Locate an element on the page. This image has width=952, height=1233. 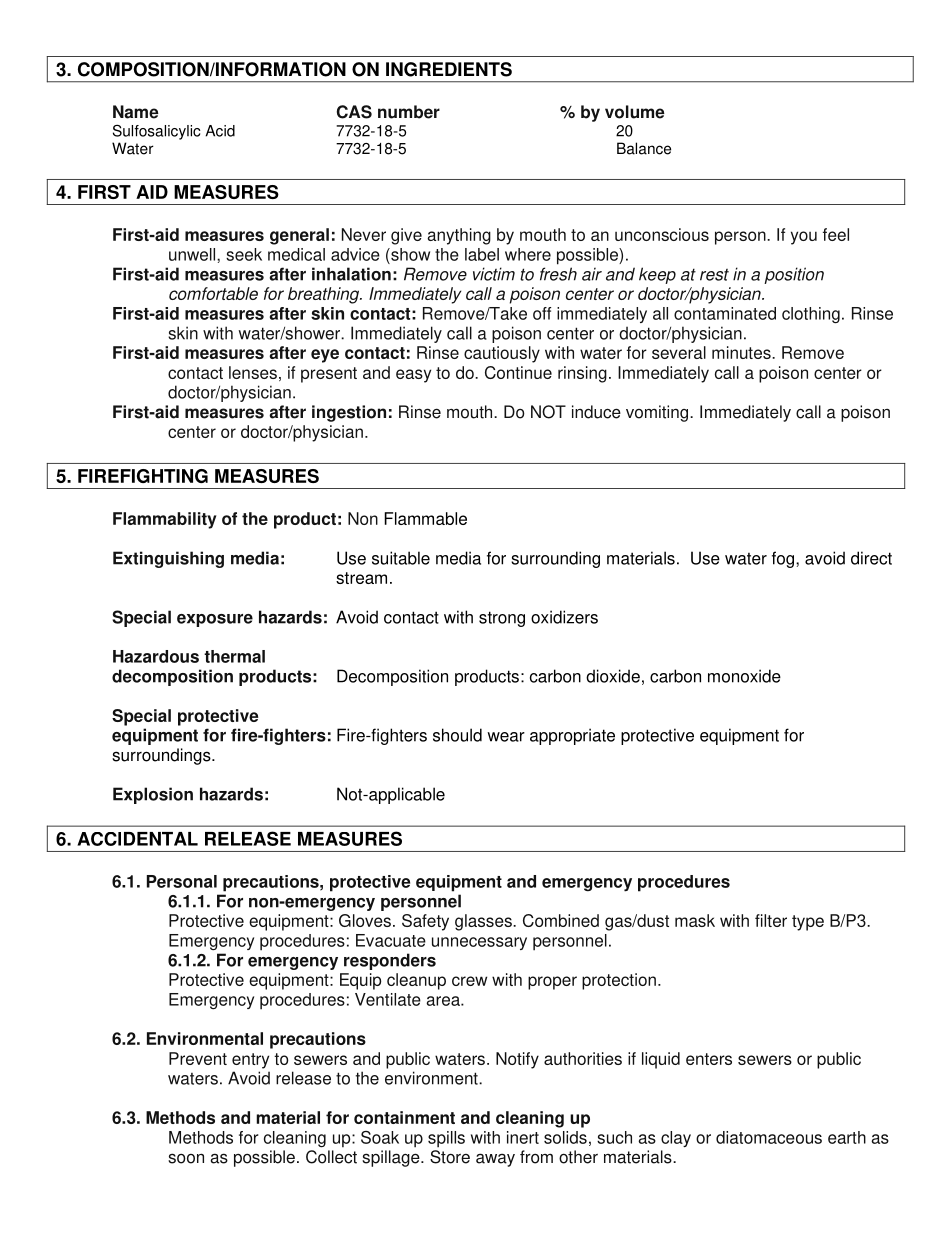
strong is located at coordinates (502, 619).
